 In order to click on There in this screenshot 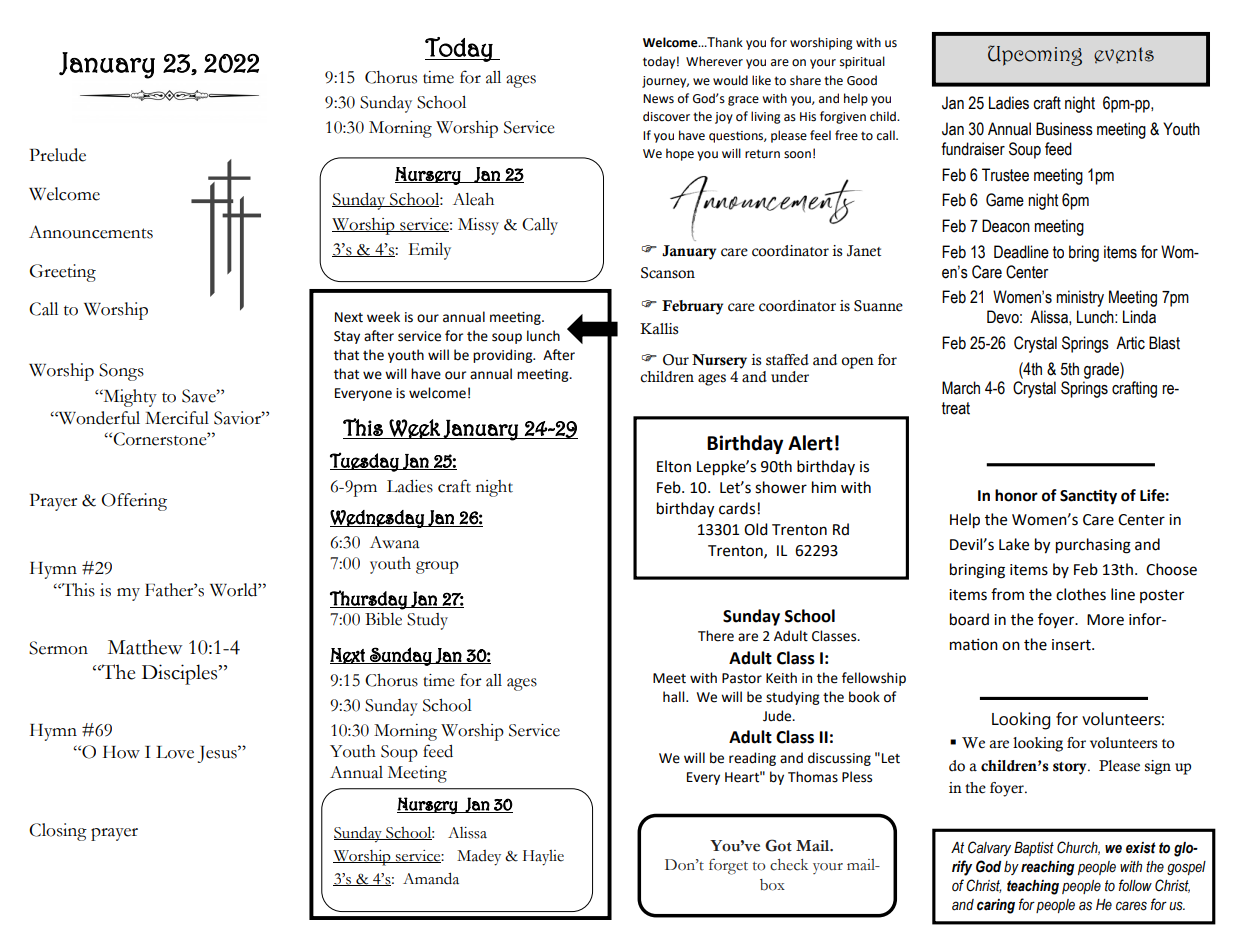, I will do `click(716, 636)`.
